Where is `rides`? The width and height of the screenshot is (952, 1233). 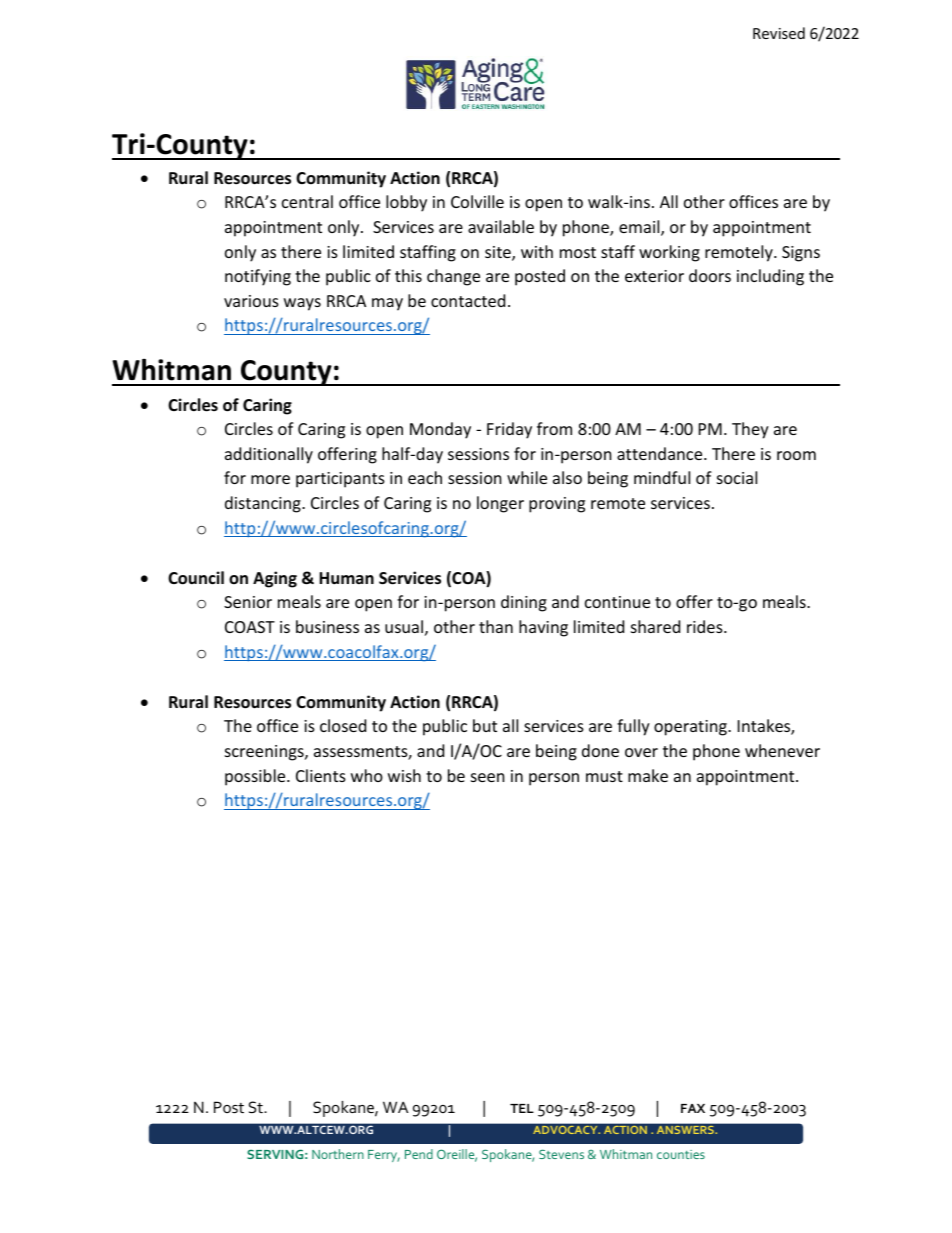
rides is located at coordinates (706, 626).
